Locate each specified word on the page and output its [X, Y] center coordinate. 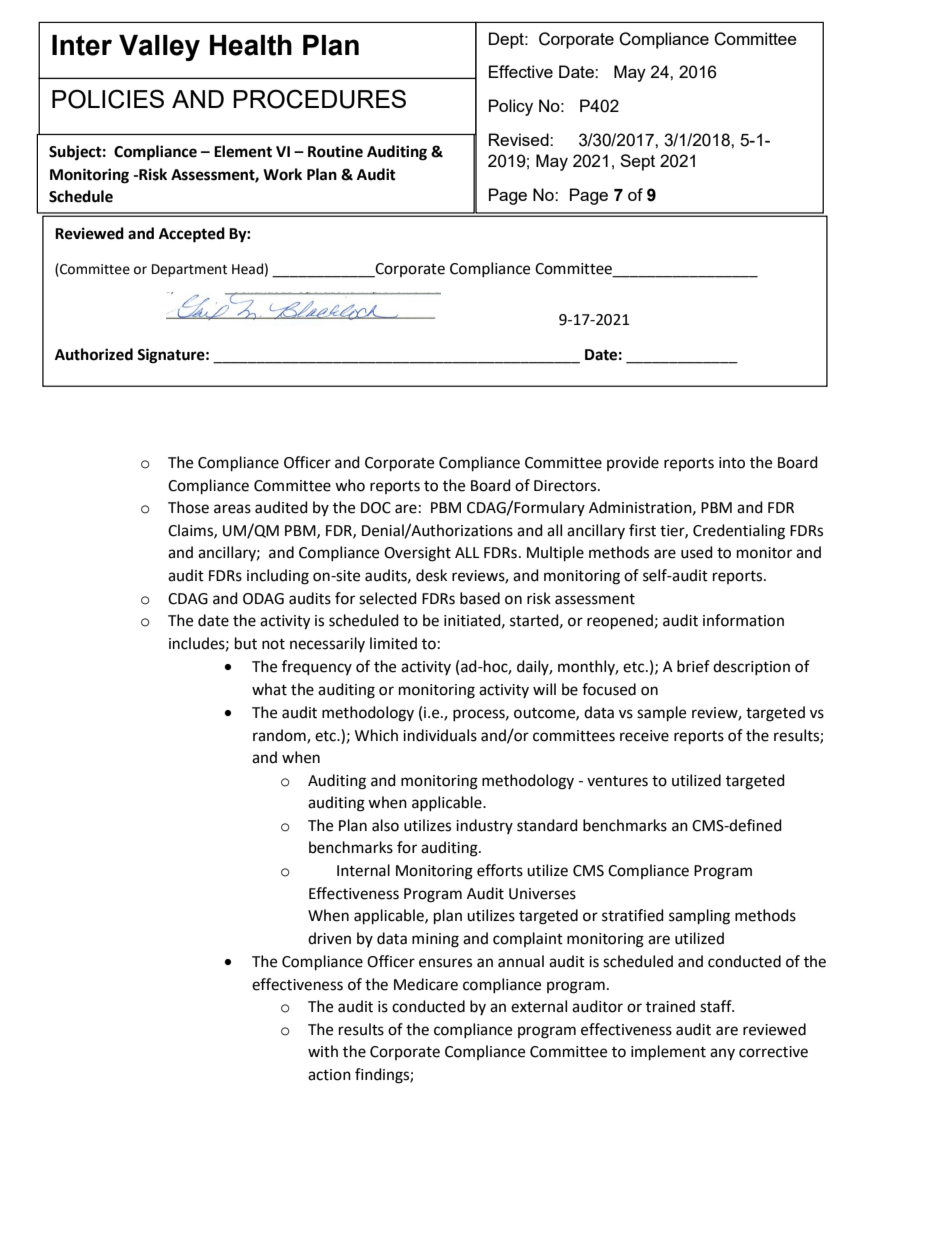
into [732, 463]
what [269, 689]
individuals [440, 735]
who [350, 485]
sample [661, 714]
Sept [637, 162]
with [323, 1051]
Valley [159, 48]
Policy [511, 107]
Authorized [94, 354]
